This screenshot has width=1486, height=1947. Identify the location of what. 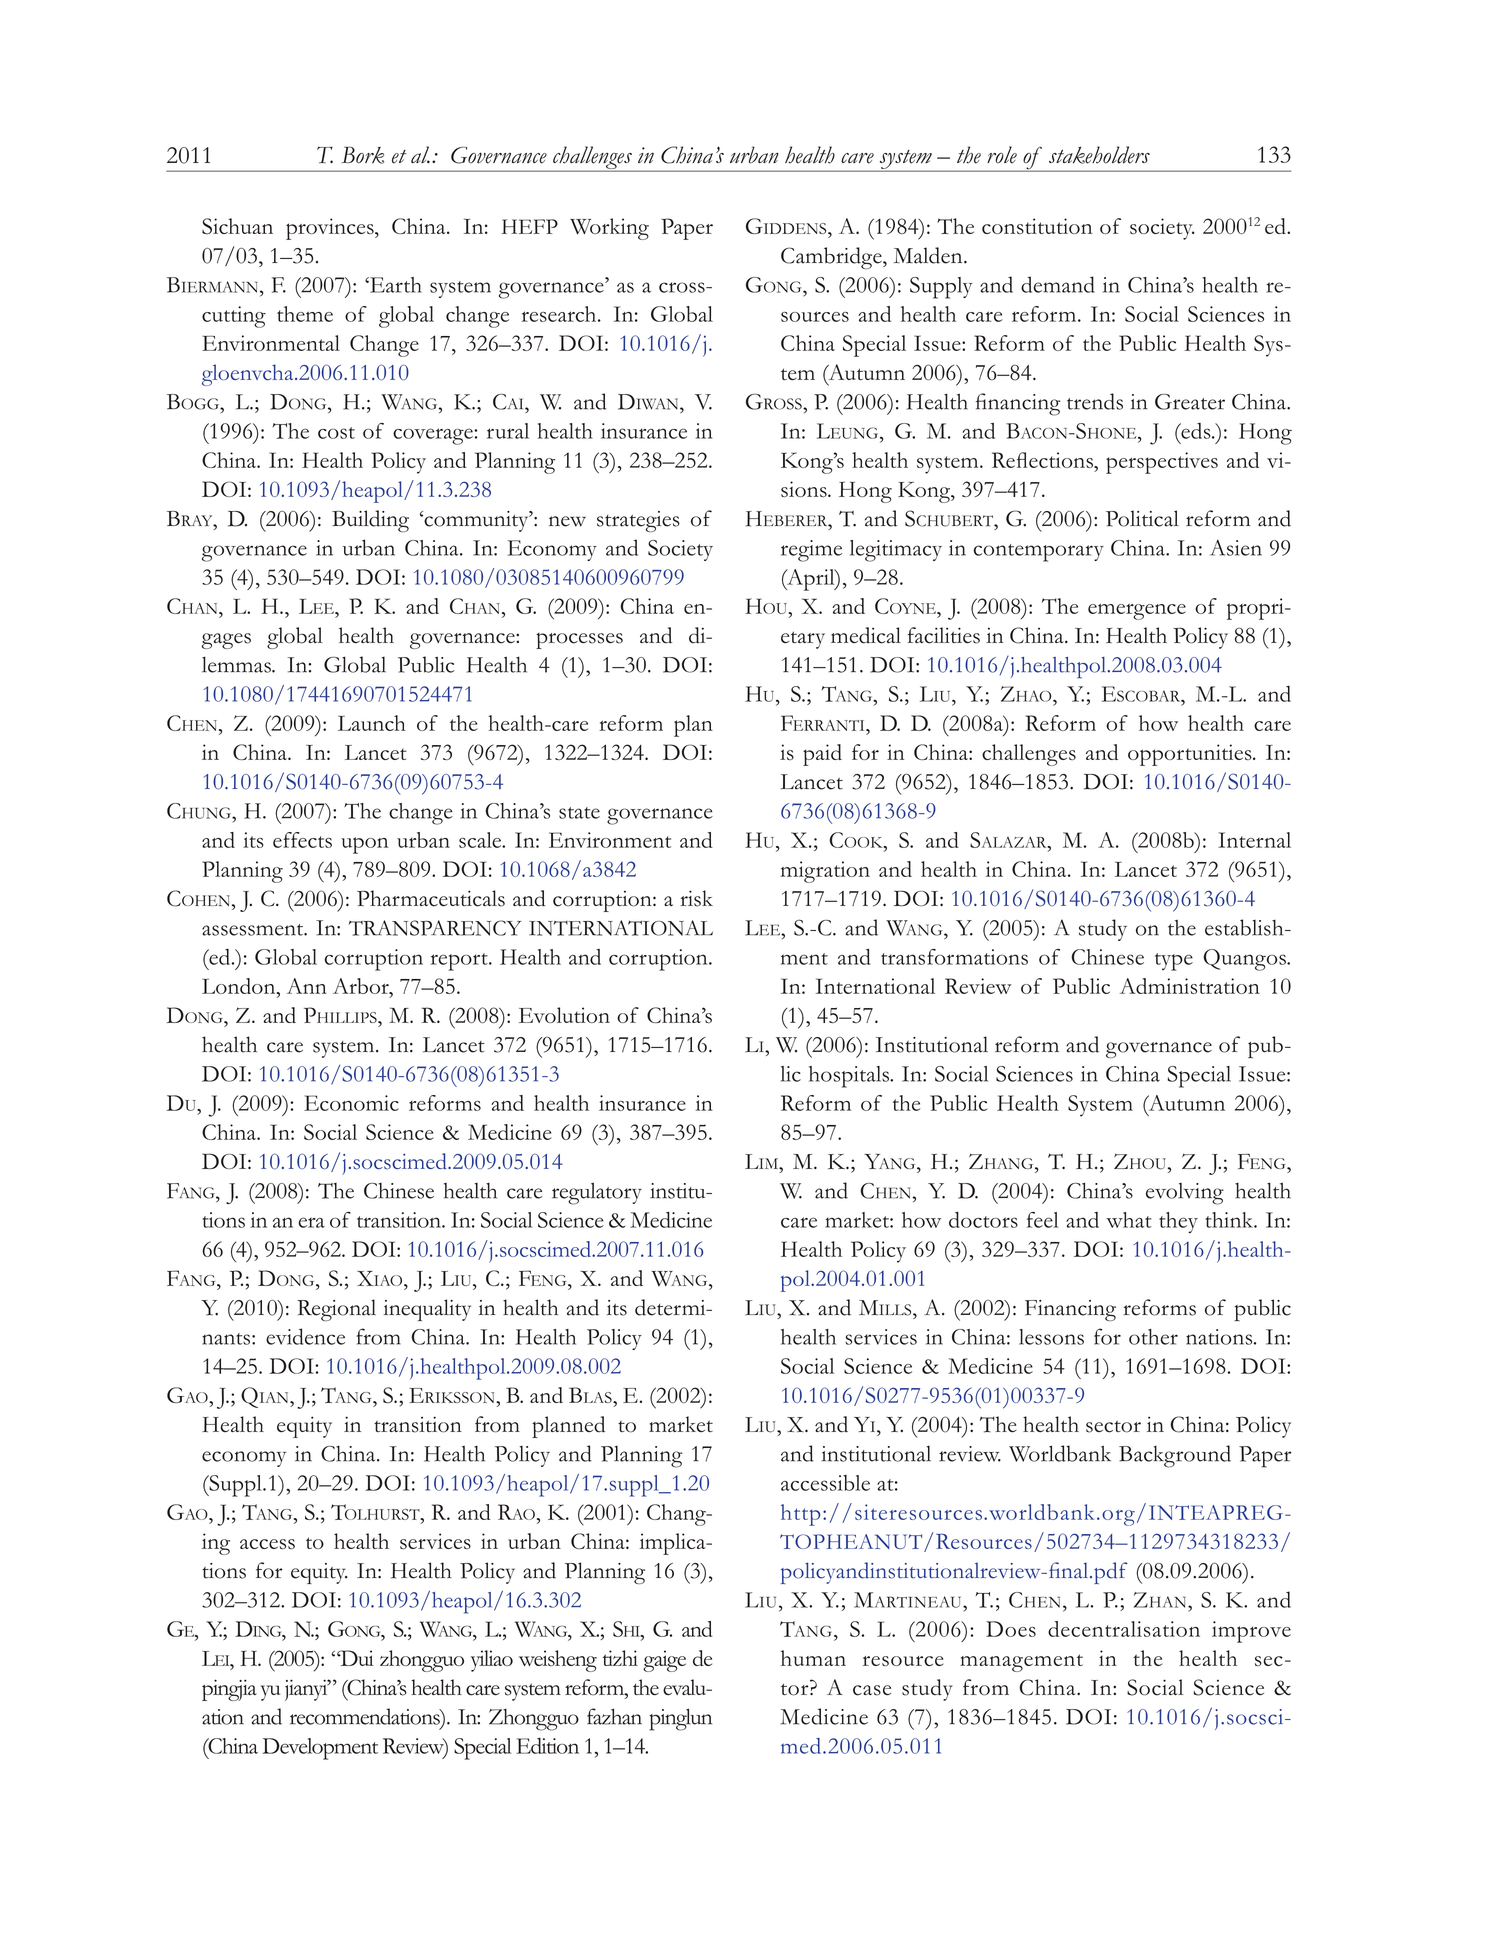
(1129, 1220).
